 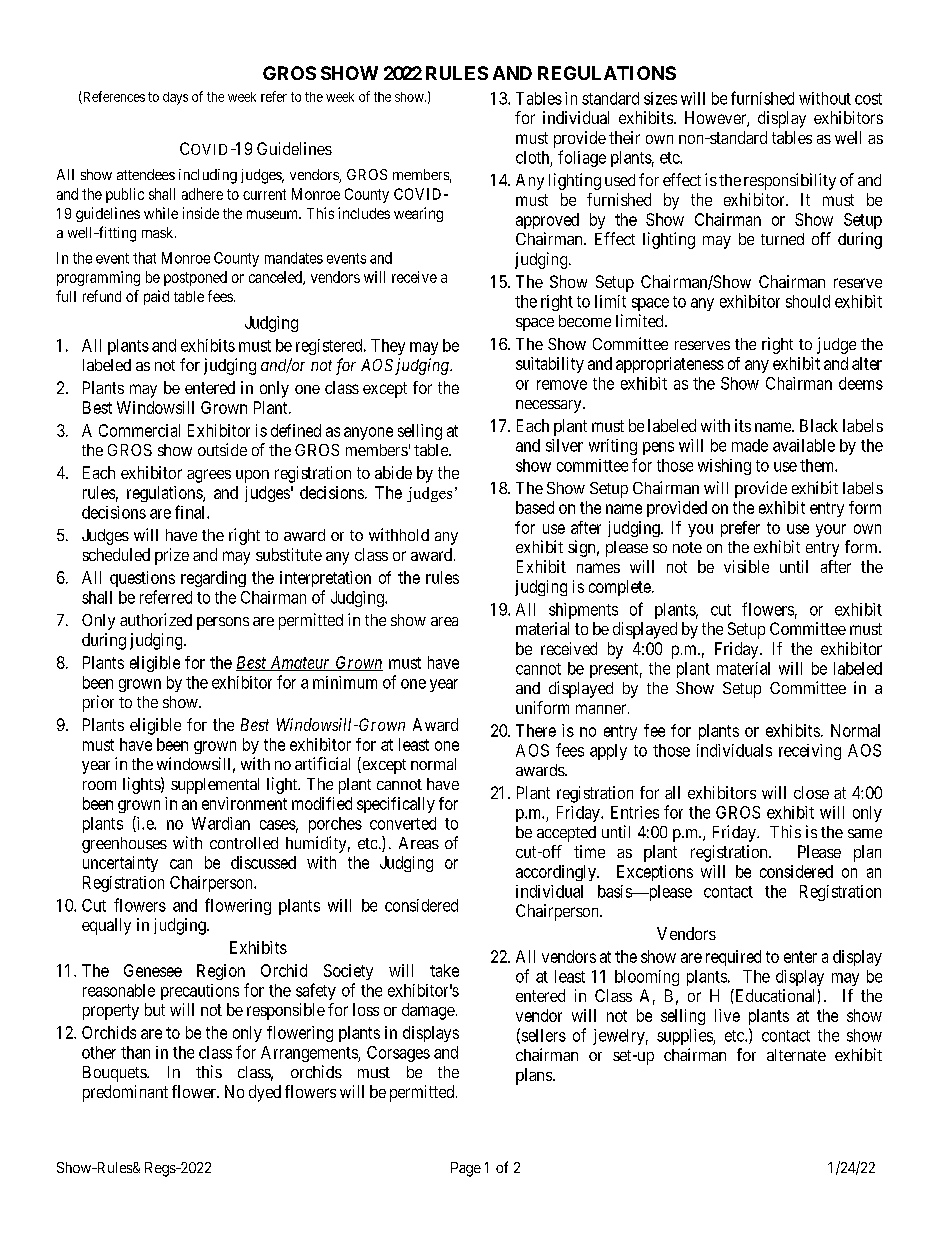 I want to click on supplemental, so click(x=215, y=786).
